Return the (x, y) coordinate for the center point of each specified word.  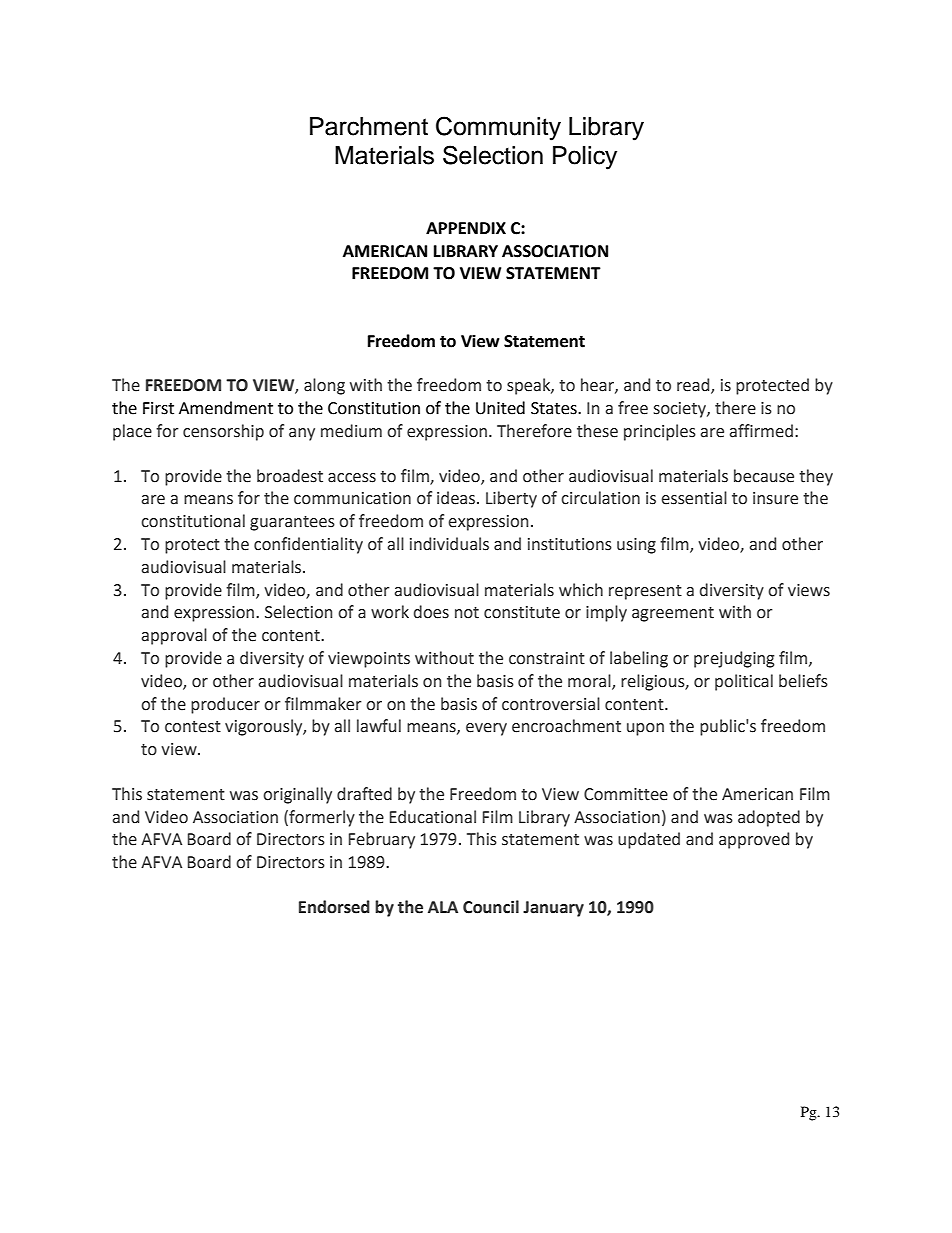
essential (694, 498)
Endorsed (334, 907)
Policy (585, 158)
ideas (457, 498)
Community (498, 128)
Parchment (369, 126)
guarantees (292, 523)
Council (491, 907)
